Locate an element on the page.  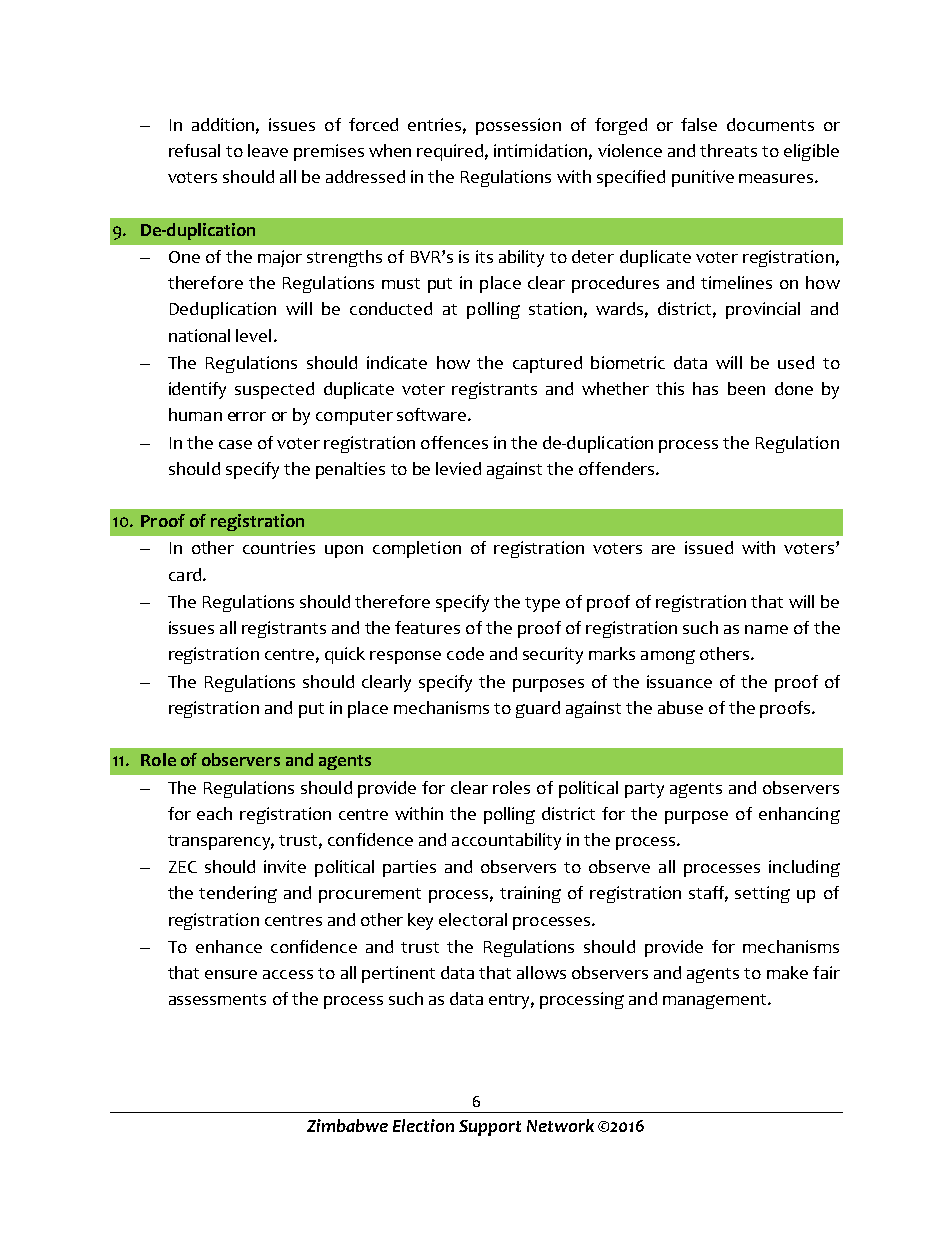
enhancing is located at coordinates (799, 815).
